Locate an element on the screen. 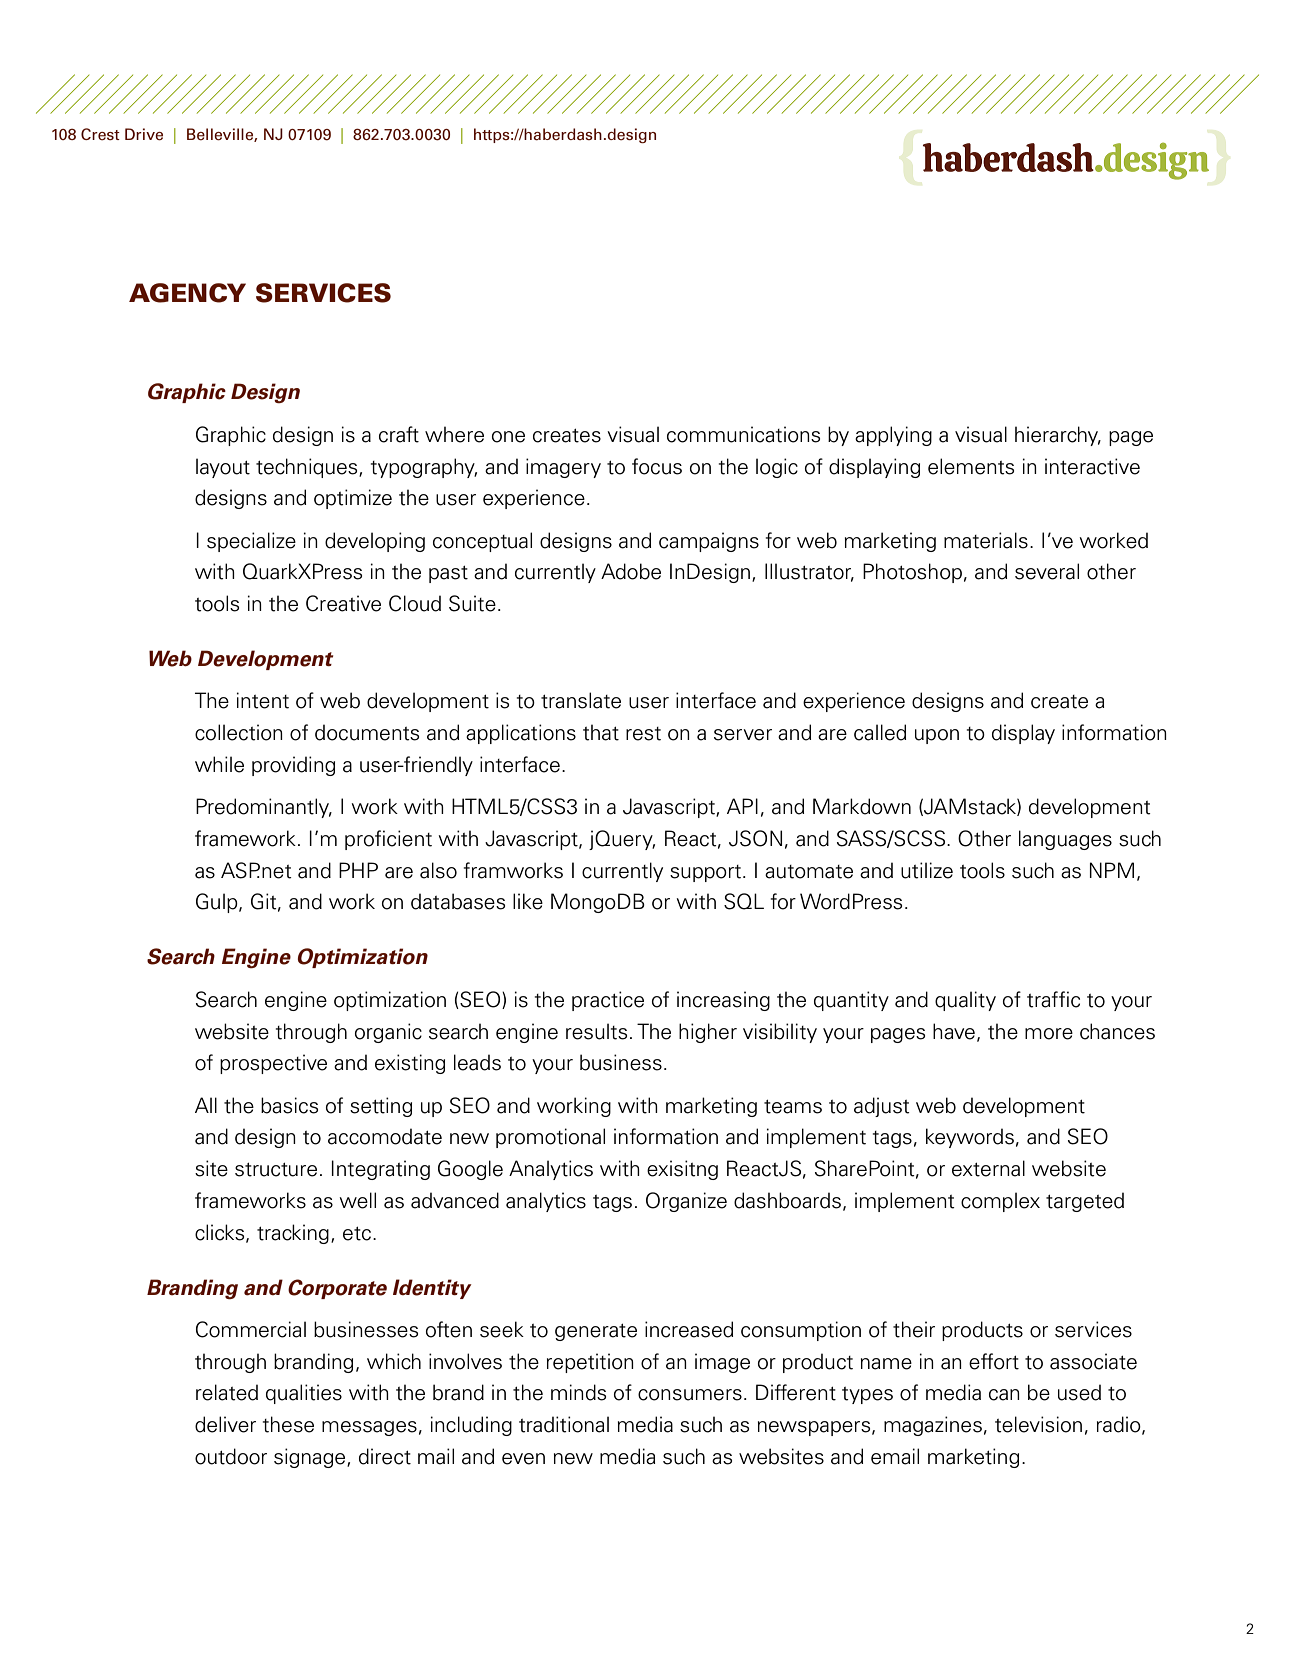 This screenshot has height=1676, width=1295. that is located at coordinates (601, 732).
